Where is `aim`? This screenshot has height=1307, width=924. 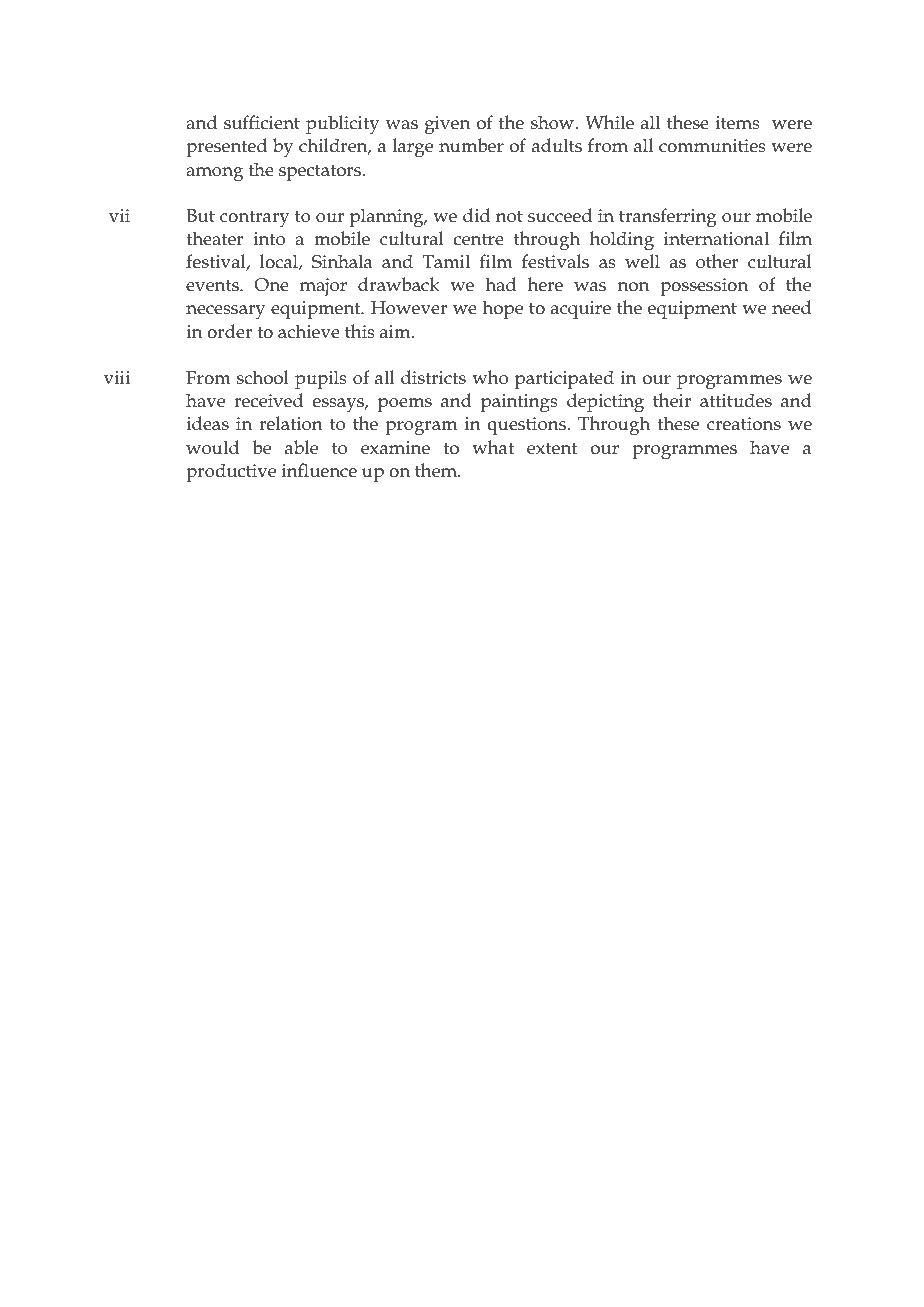
aim is located at coordinates (396, 332).
